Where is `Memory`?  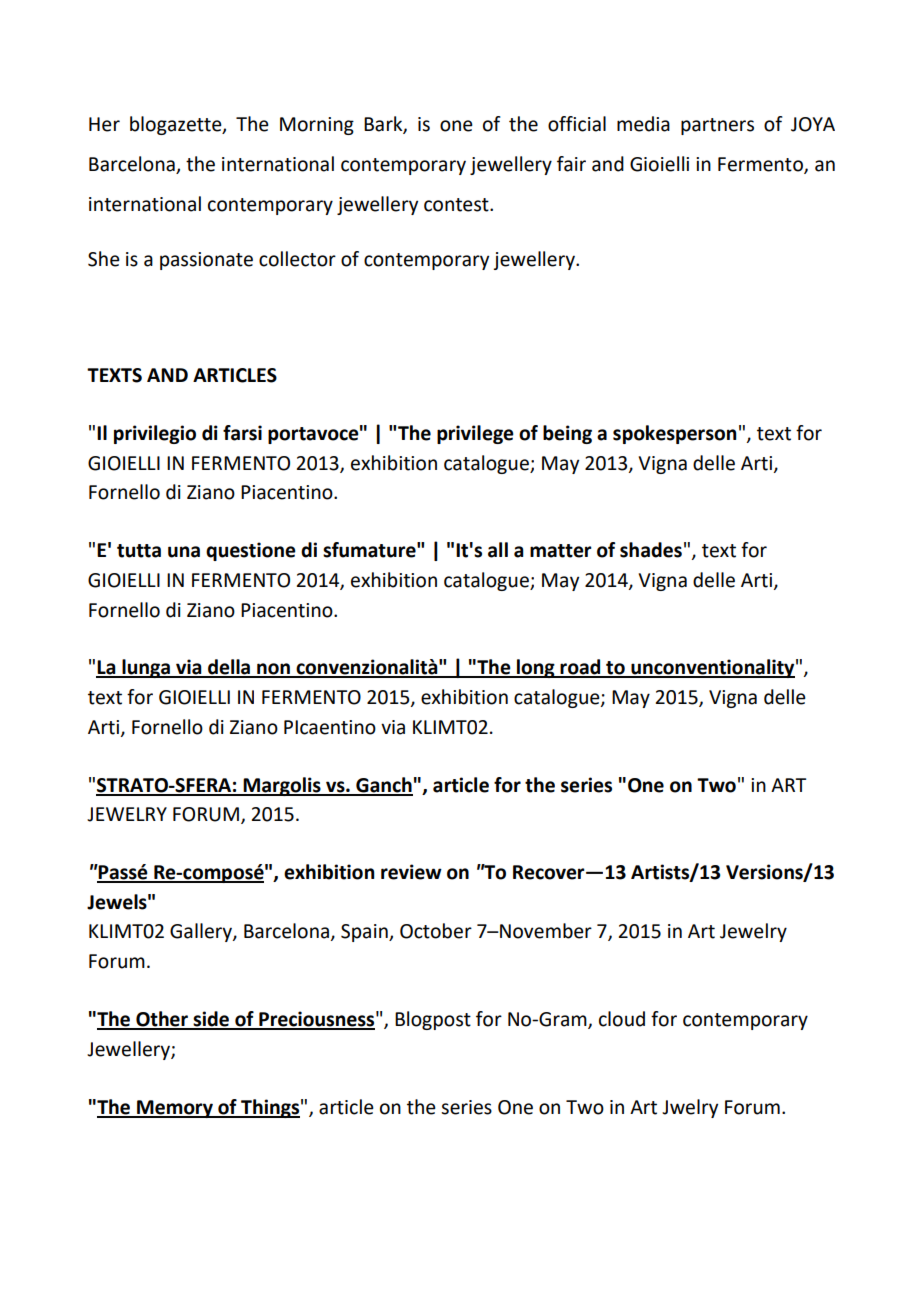
Memory is located at coordinates (175, 1109).
